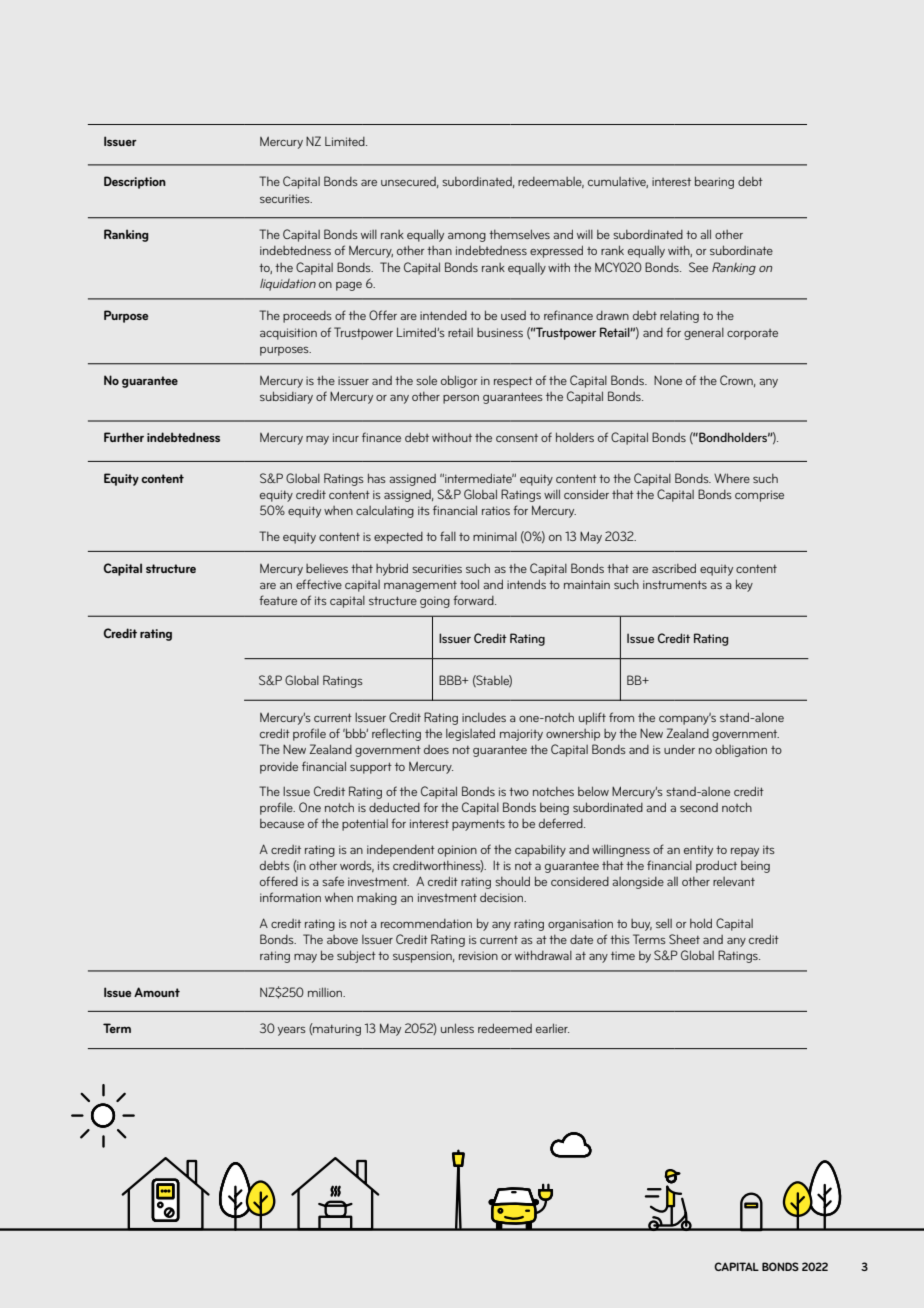 The height and width of the image is (1308, 924). I want to click on Amount, so click(157, 992).
